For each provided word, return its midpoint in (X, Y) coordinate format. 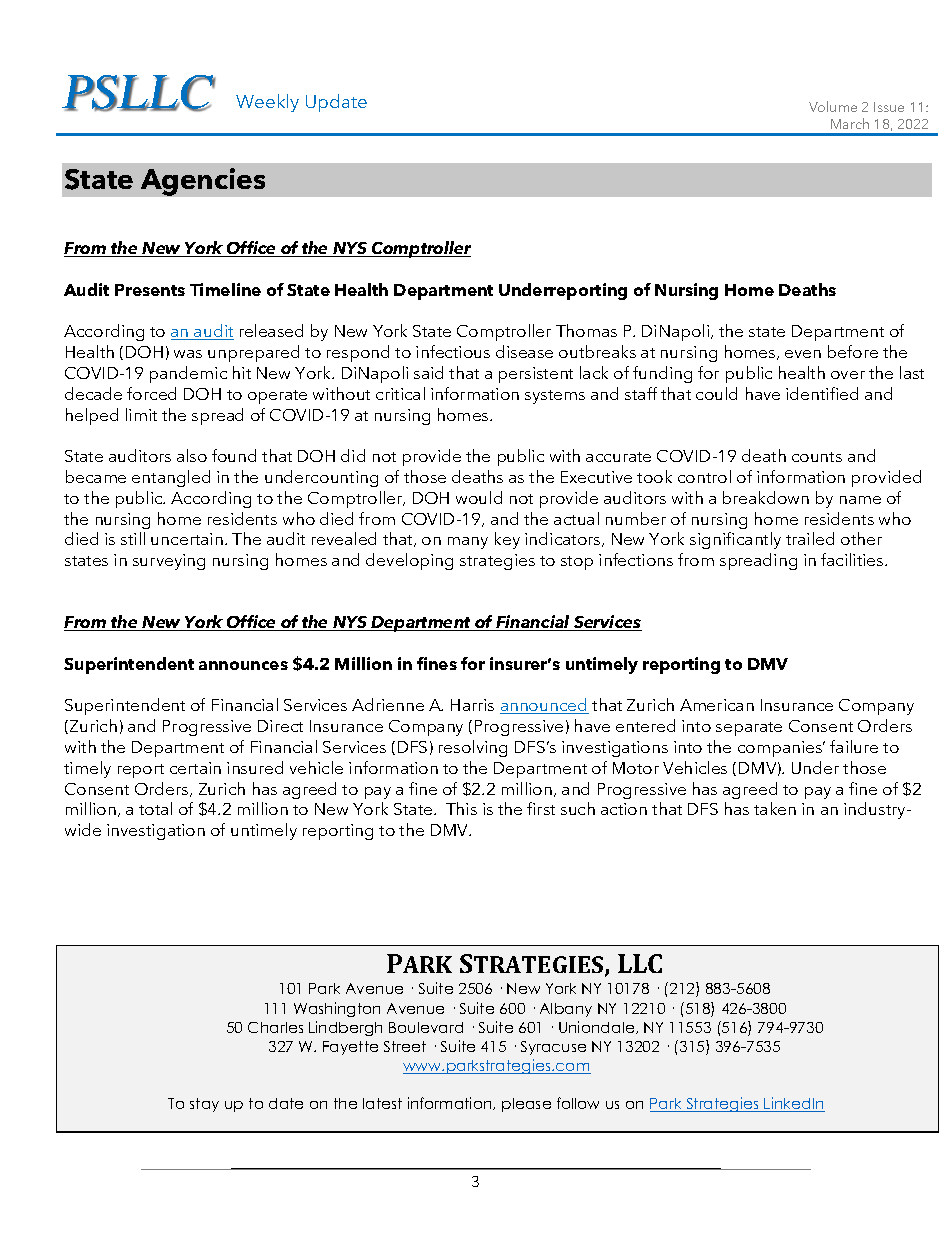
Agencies (203, 182)
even (803, 354)
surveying (169, 562)
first (541, 808)
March (850, 123)
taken (775, 808)
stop (577, 563)
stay (204, 1105)
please (526, 1105)
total (155, 808)
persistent (536, 375)
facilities (853, 559)
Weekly (267, 103)
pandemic (188, 374)
